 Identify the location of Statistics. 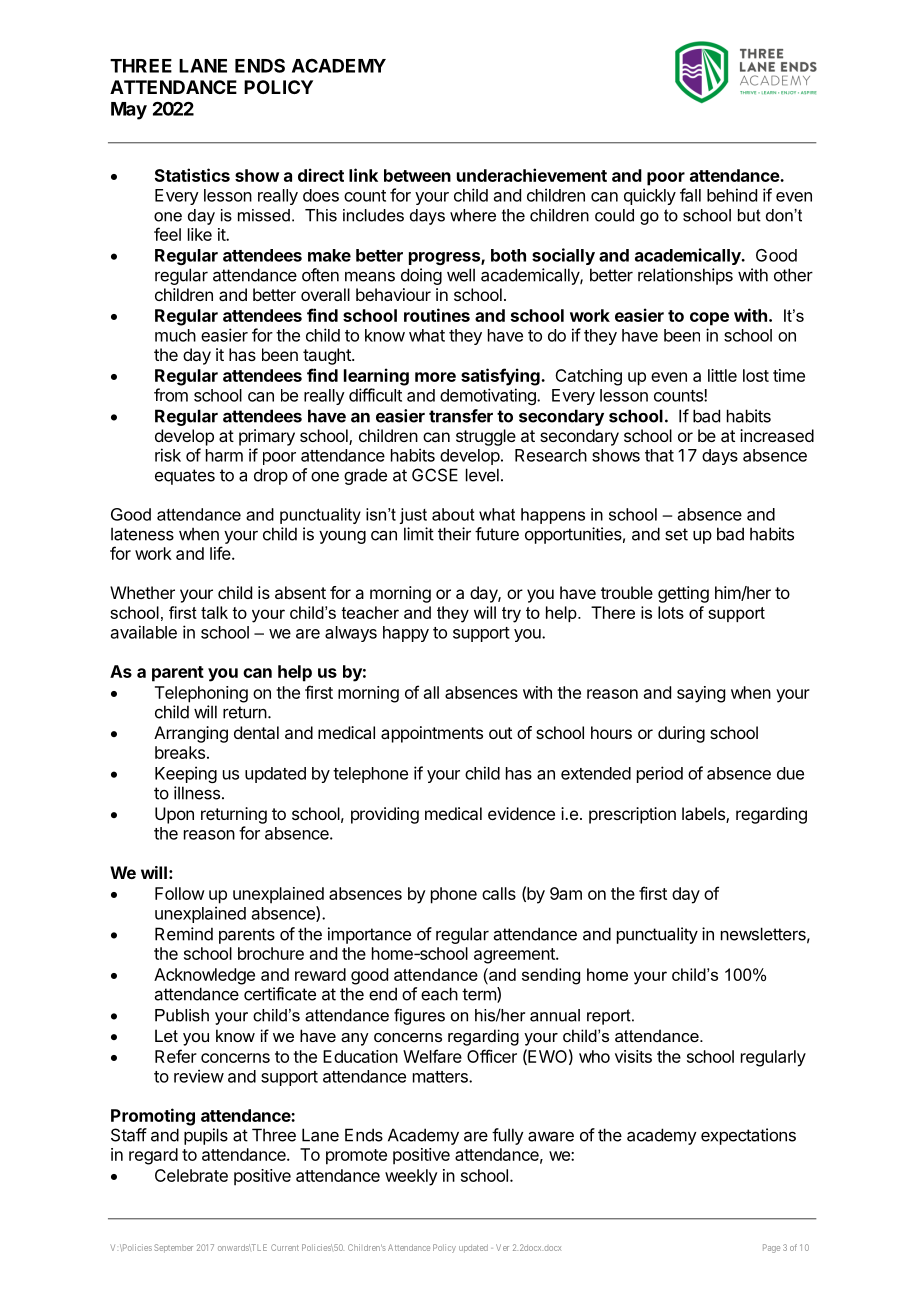
(192, 175).
